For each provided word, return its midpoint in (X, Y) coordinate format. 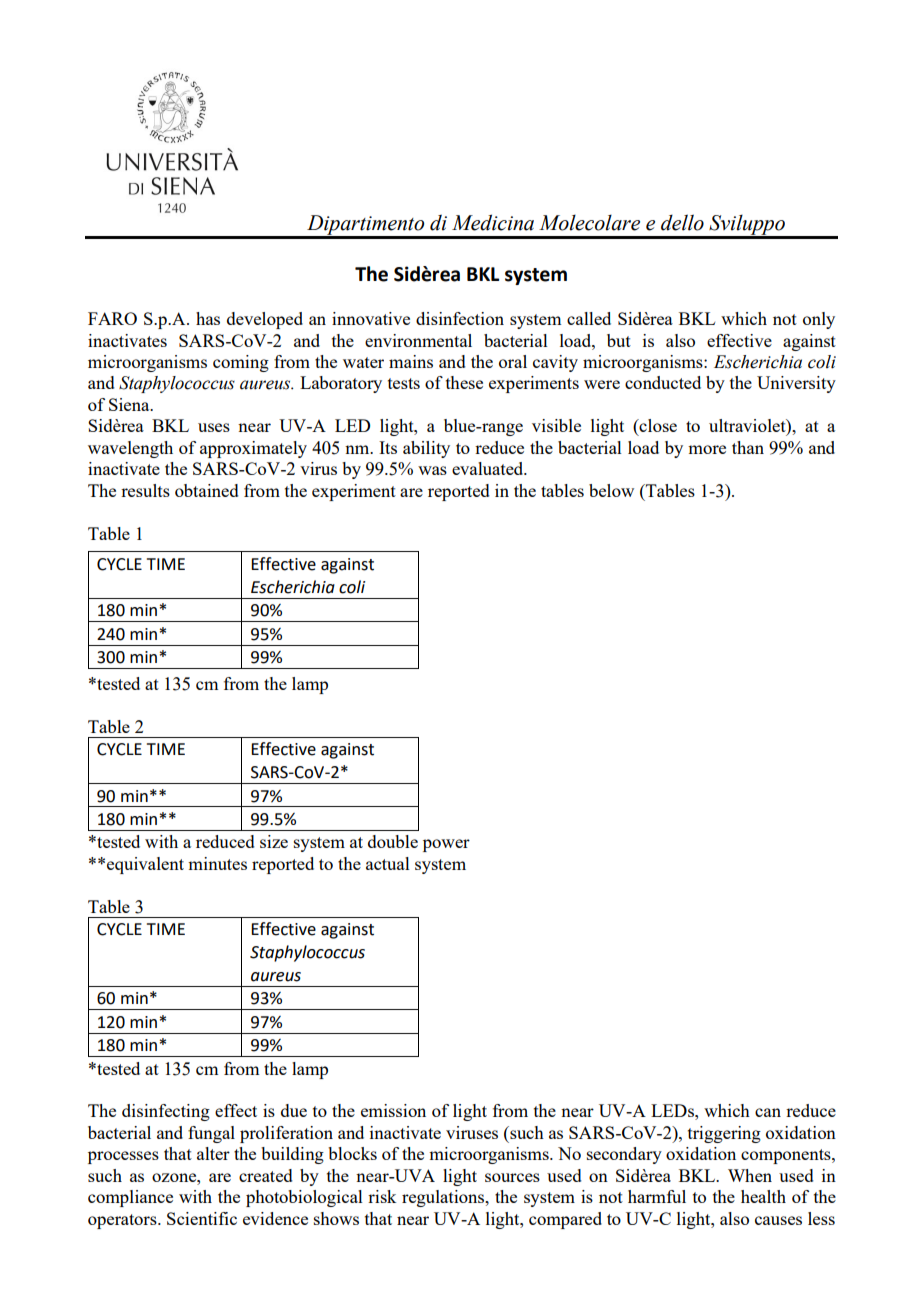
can (768, 1112)
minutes (217, 863)
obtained (207, 490)
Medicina (493, 222)
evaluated (489, 468)
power (446, 845)
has (208, 318)
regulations (444, 1198)
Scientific (202, 1218)
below (611, 490)
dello (682, 222)
